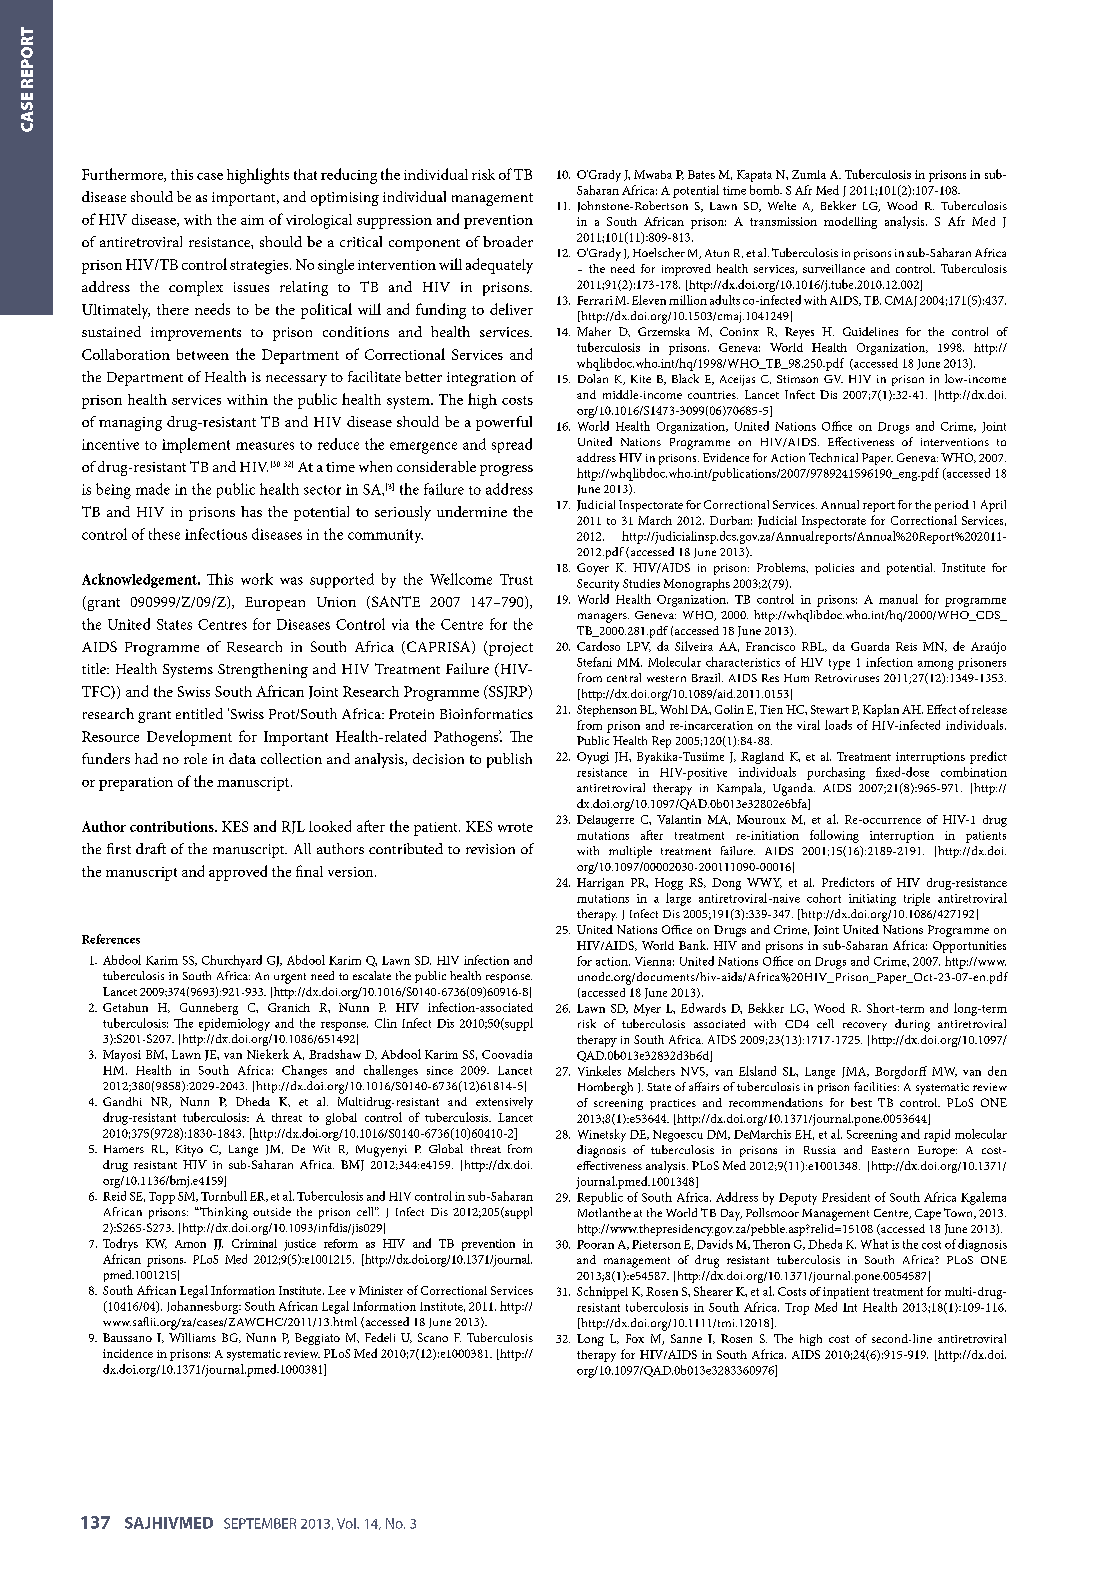 The width and height of the screenshot is (1115, 1577). I want to click on SEPTEMBER, so click(260, 1523).
